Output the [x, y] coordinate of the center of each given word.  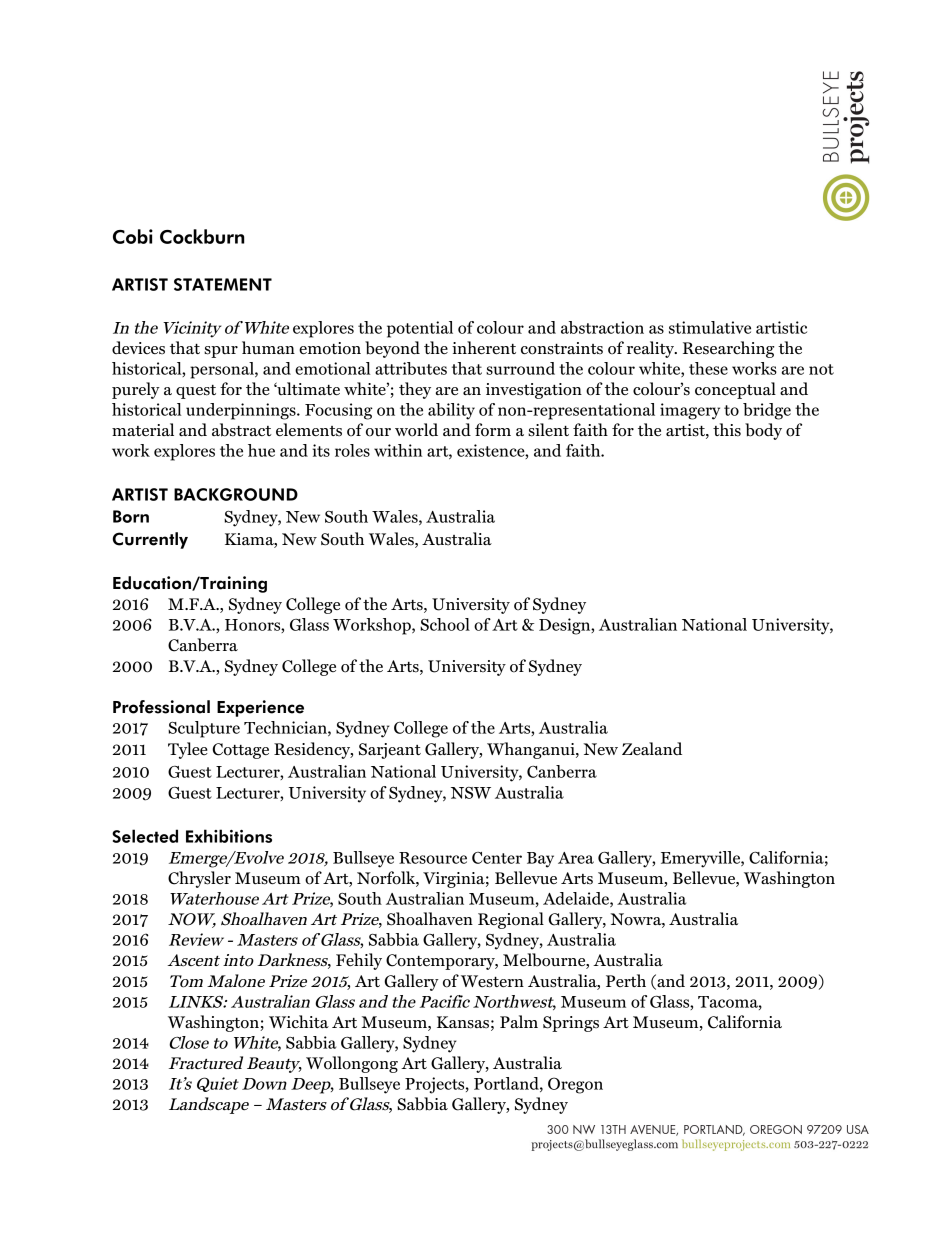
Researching [728, 349]
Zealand [652, 748]
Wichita [299, 1021]
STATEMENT [223, 284]
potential [420, 329]
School [445, 624]
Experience [260, 708]
